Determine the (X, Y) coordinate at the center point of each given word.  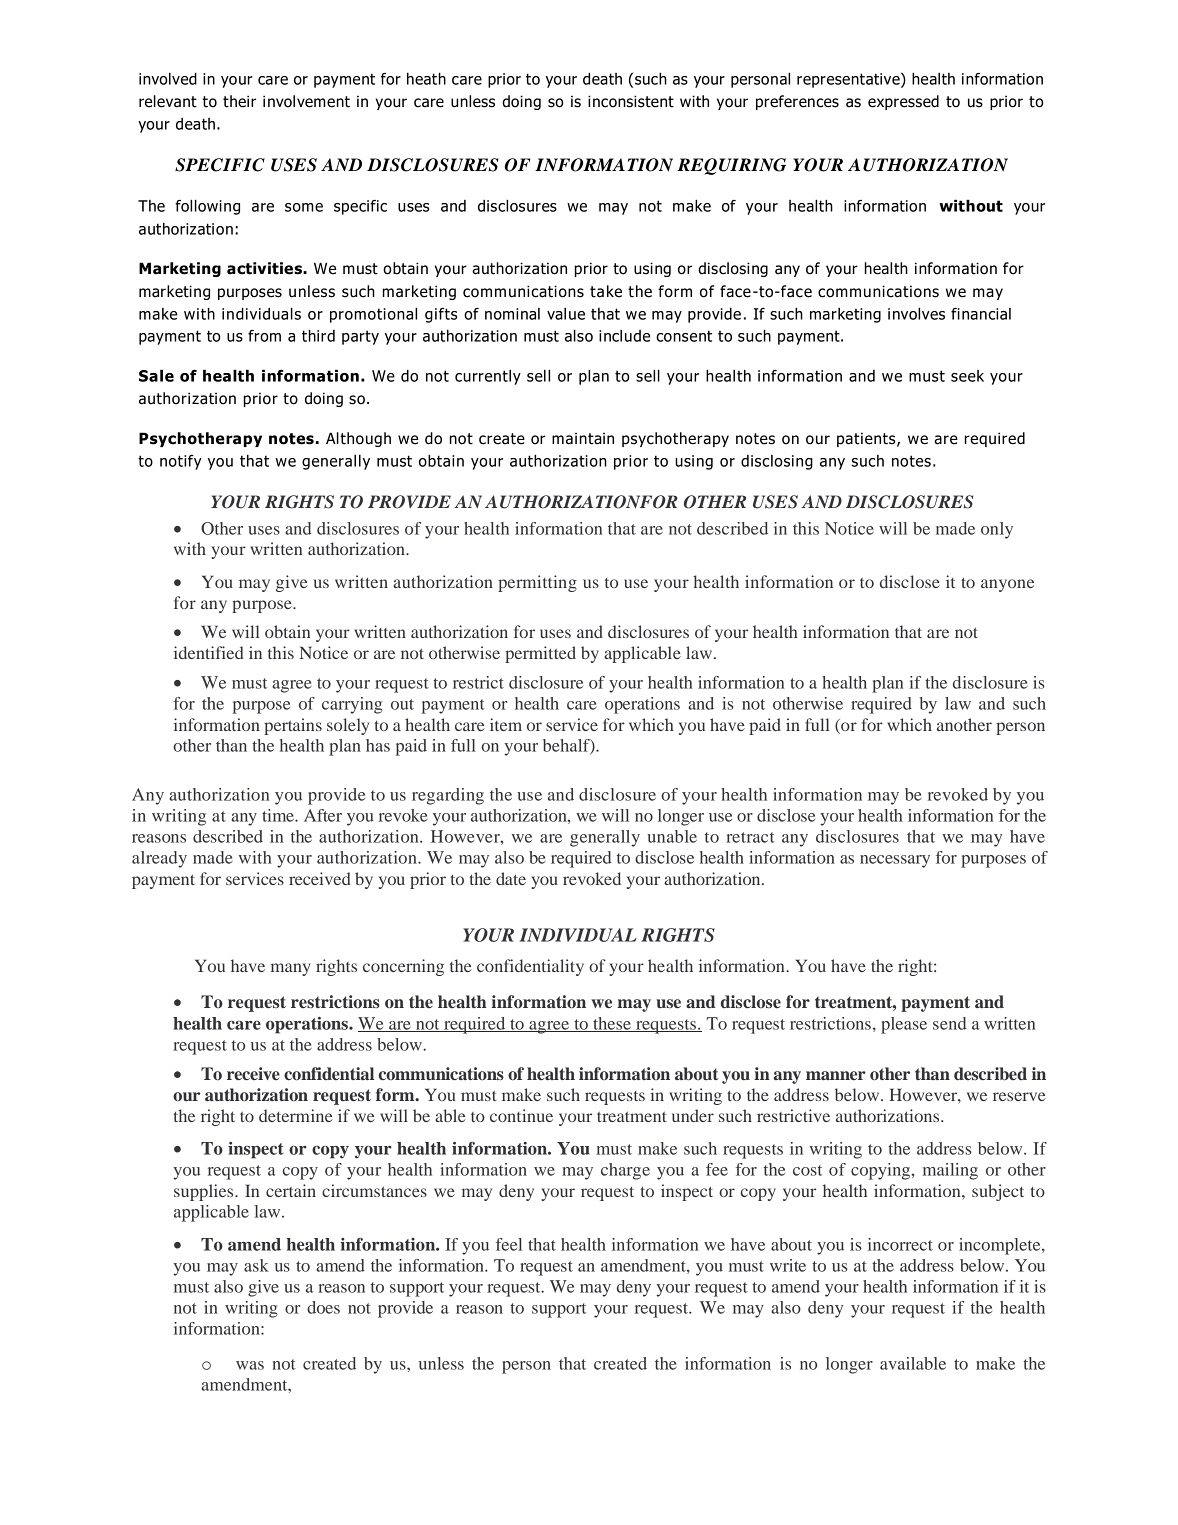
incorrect (900, 1244)
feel (509, 1244)
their (239, 101)
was (250, 1365)
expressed (903, 102)
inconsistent (631, 101)
